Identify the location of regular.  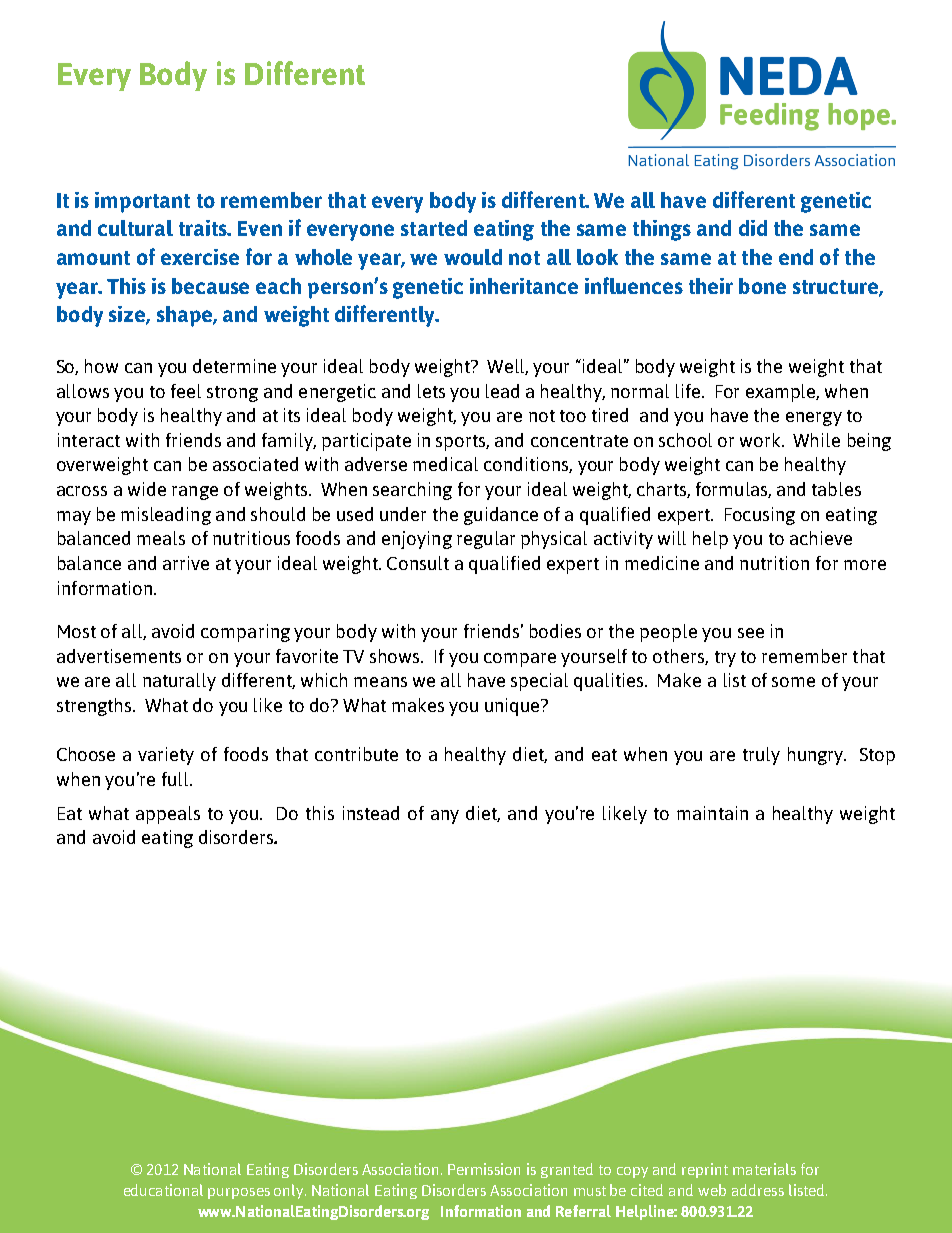
(486, 540).
